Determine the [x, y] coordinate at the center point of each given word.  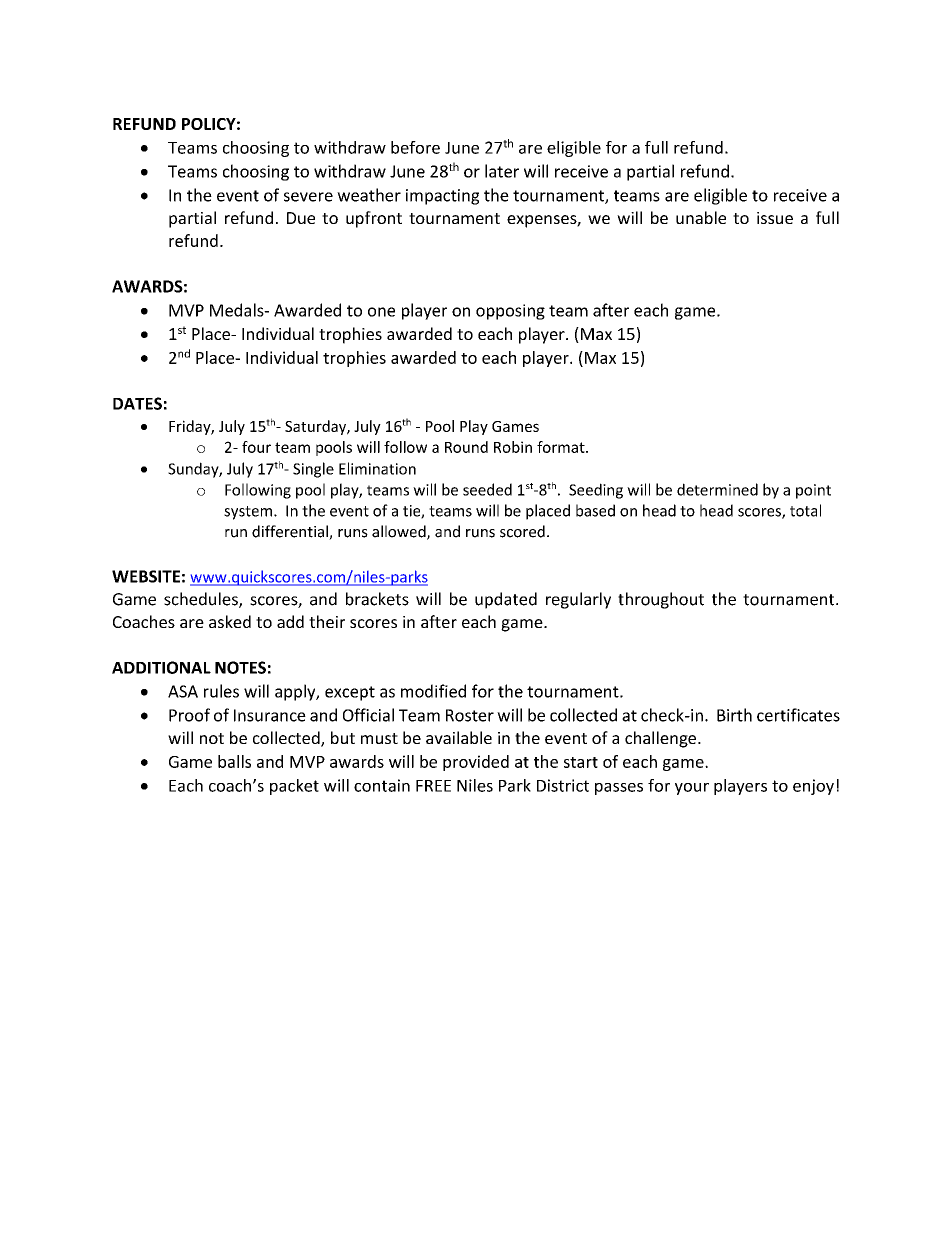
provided [476, 763]
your [692, 789]
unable [701, 217]
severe [308, 197]
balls [234, 761]
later [502, 171]
